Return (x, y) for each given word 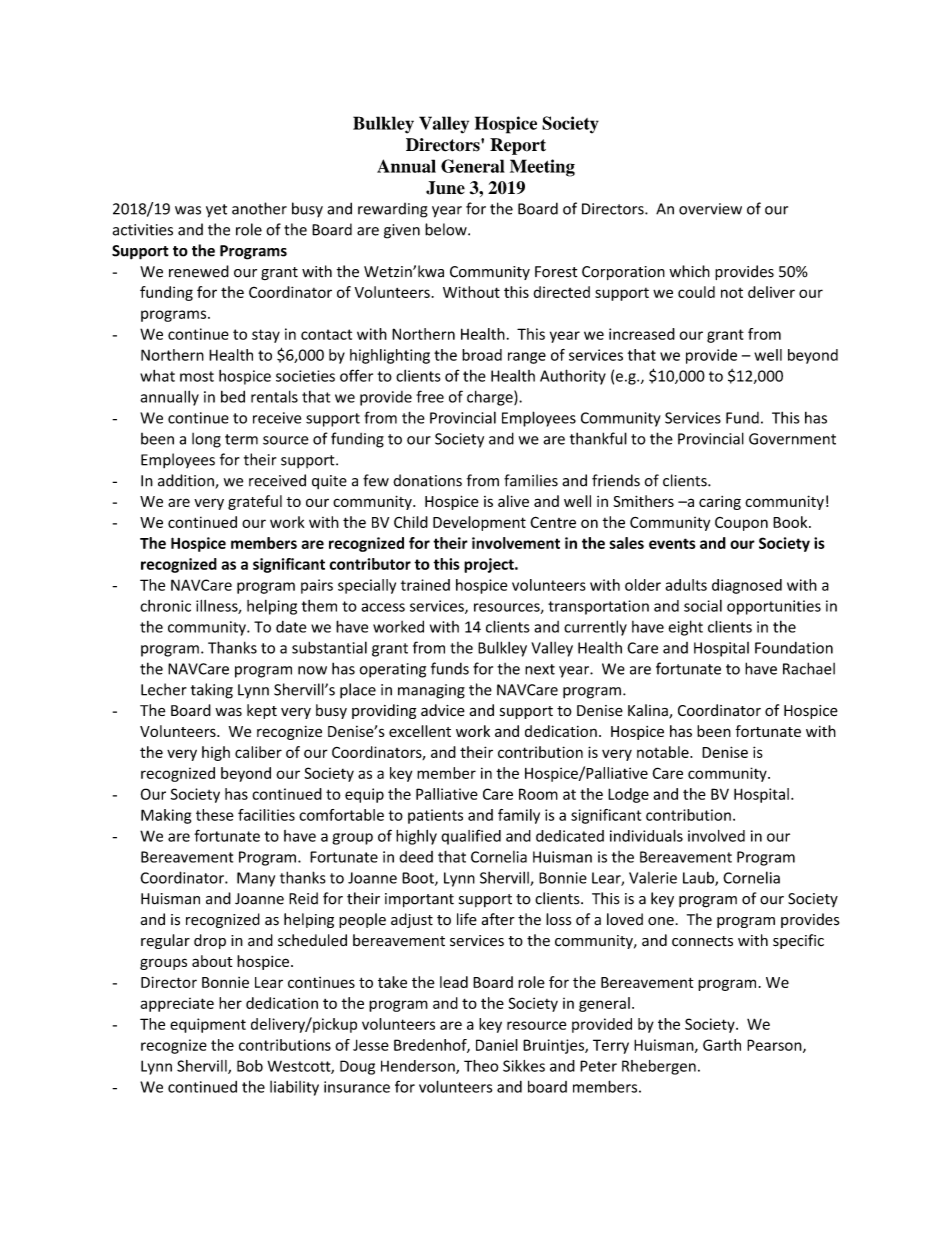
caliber (258, 752)
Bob (250, 1066)
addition (187, 481)
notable (664, 752)
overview (710, 209)
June (445, 188)
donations (427, 480)
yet (216, 211)
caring (720, 503)
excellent (420, 731)
